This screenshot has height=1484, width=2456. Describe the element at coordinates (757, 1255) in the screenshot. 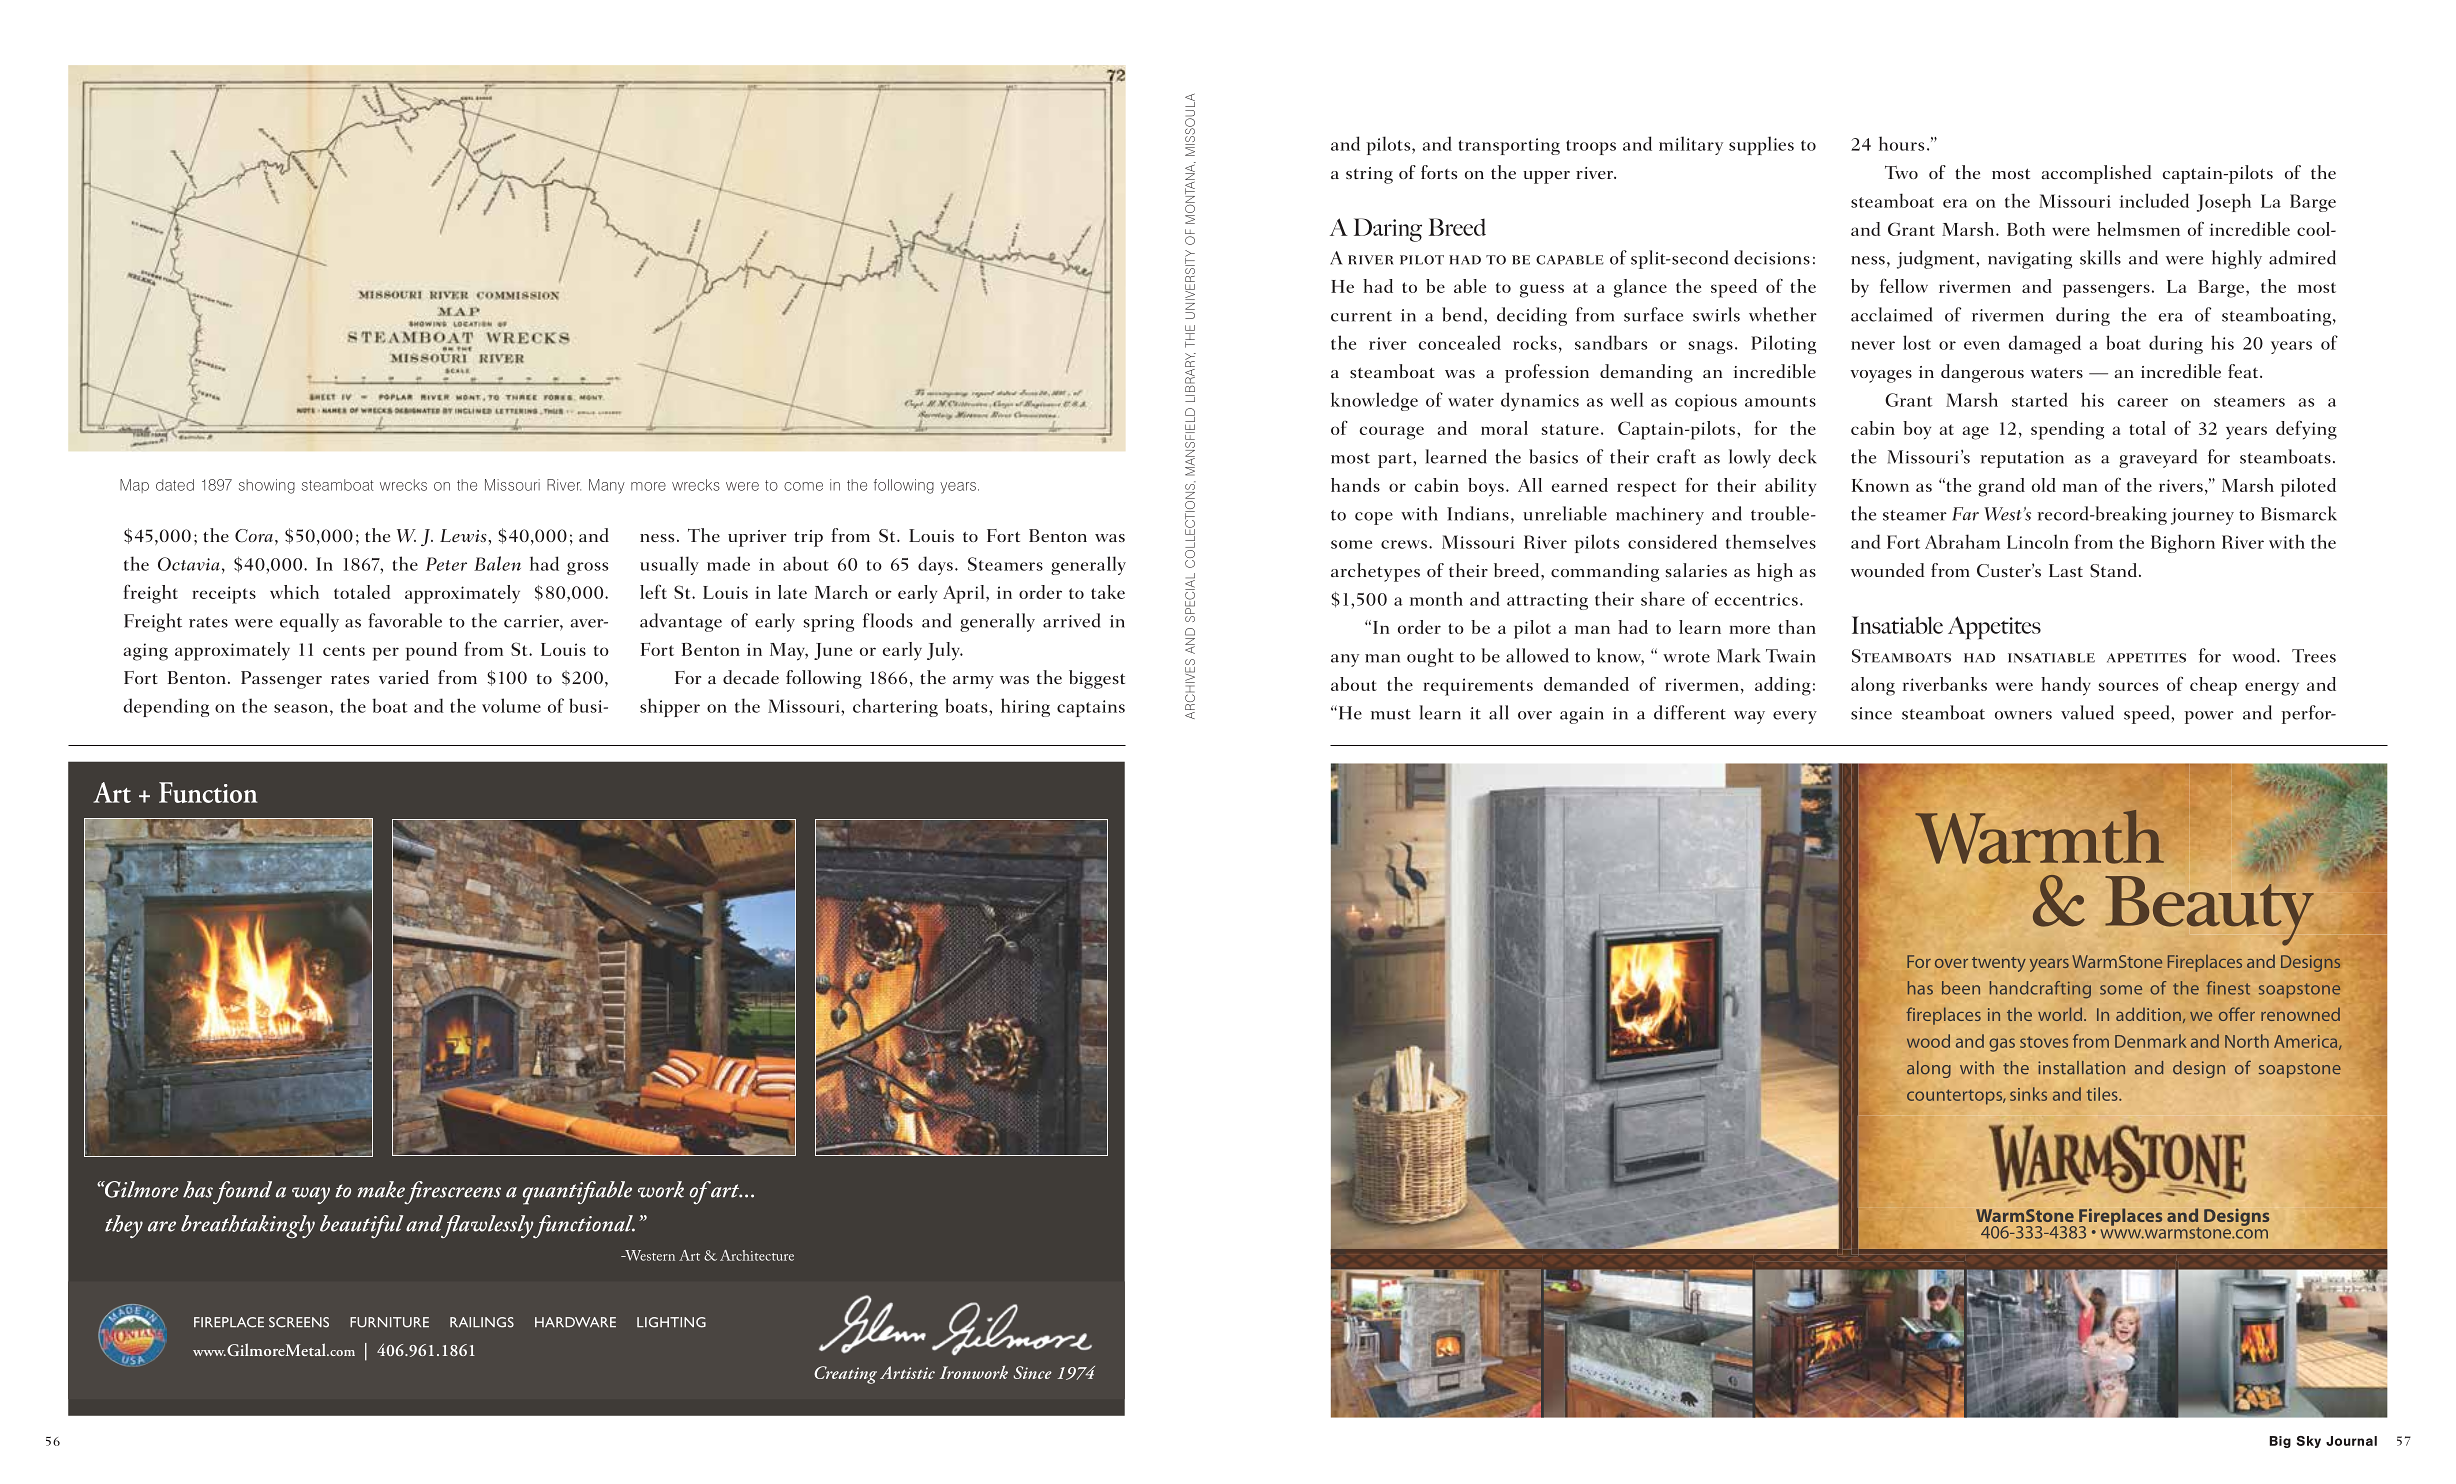

I see `Architecture` at that location.
